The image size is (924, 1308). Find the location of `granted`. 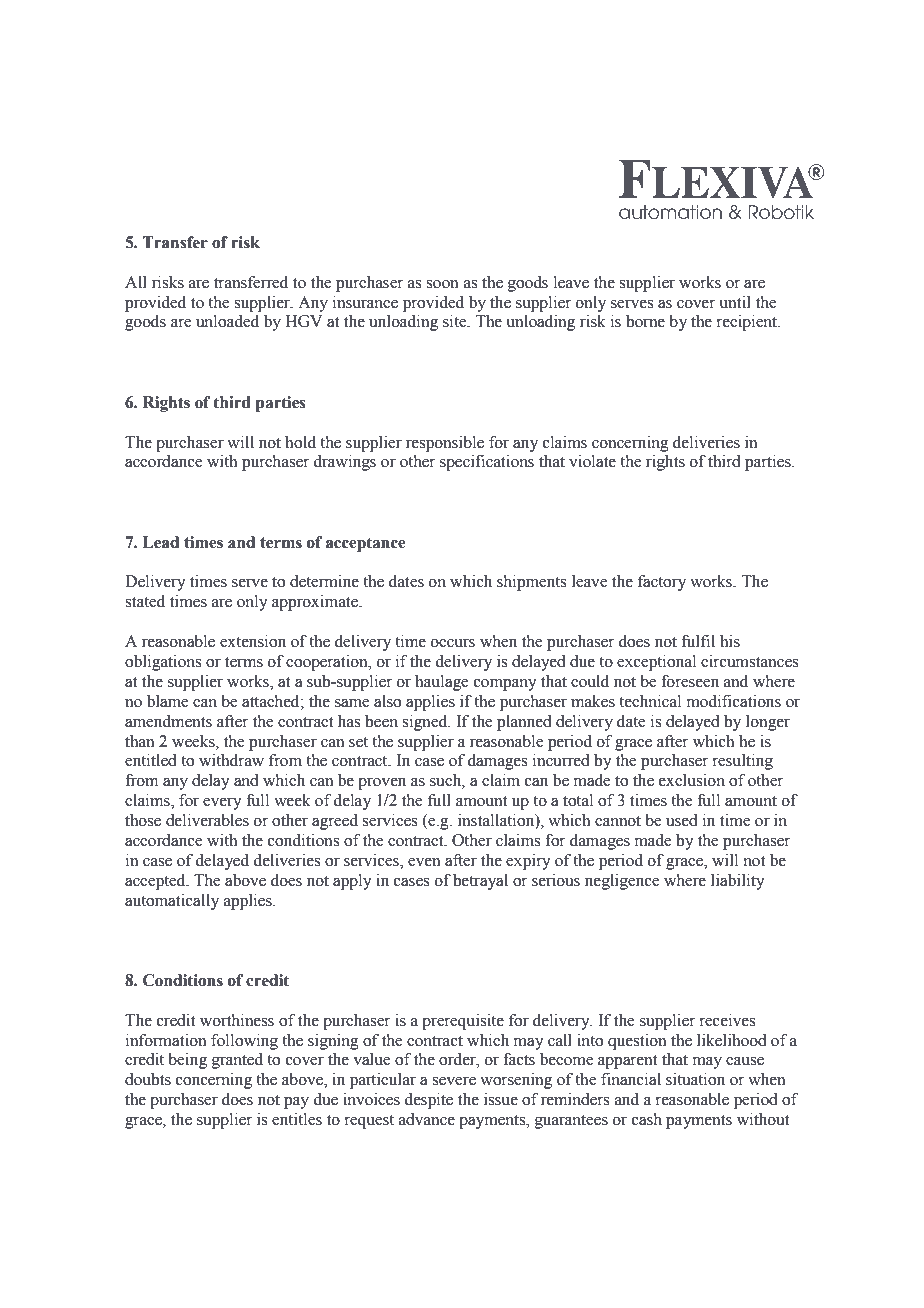

granted is located at coordinates (237, 1061).
